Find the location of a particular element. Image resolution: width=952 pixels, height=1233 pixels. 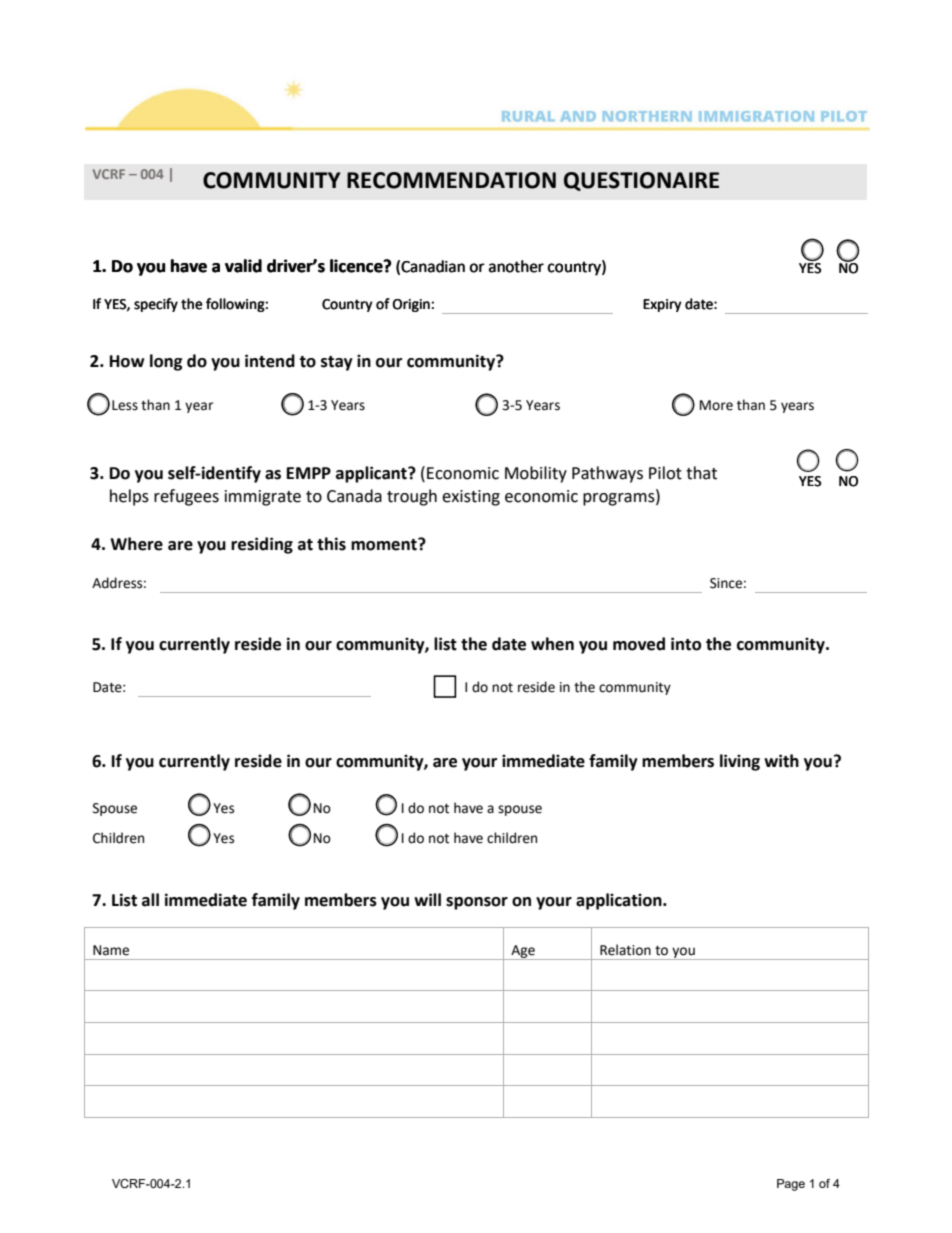

RECOMMENDATION is located at coordinates (451, 180).
